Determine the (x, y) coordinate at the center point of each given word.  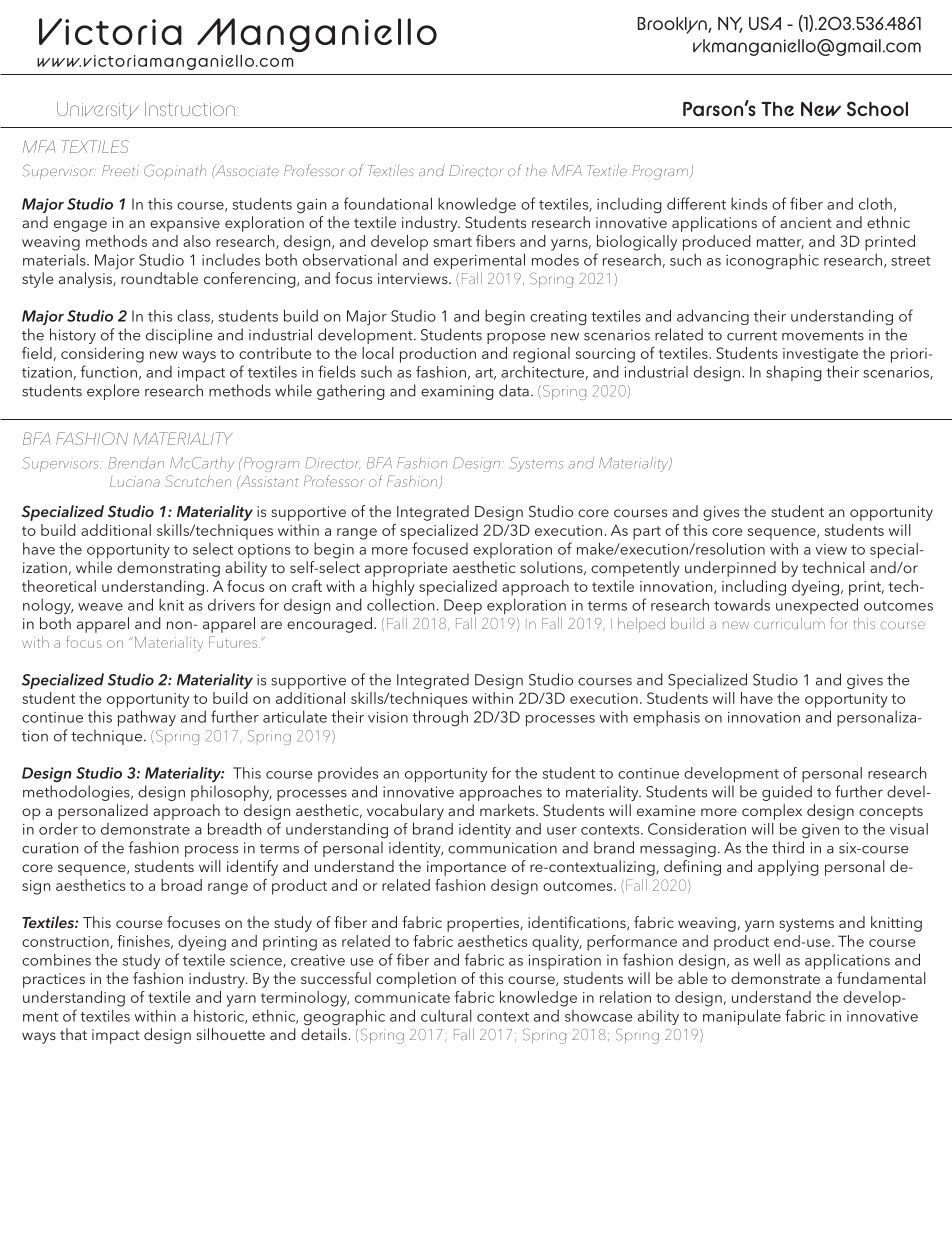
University (98, 111)
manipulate (742, 1017)
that (73, 1034)
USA (765, 23)
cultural (446, 1016)
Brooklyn (673, 25)
